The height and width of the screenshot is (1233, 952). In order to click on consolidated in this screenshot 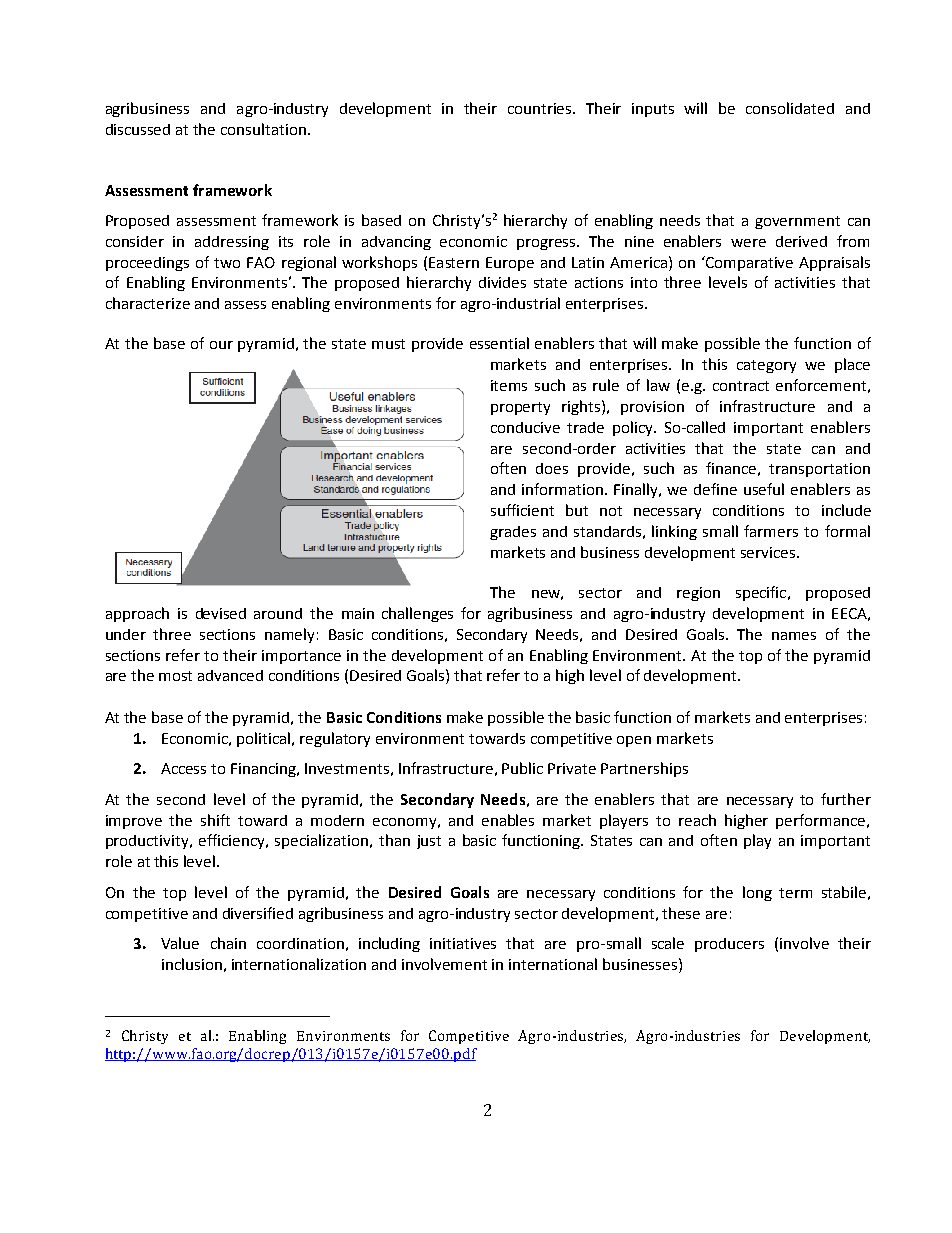, I will do `click(790, 108)`.
